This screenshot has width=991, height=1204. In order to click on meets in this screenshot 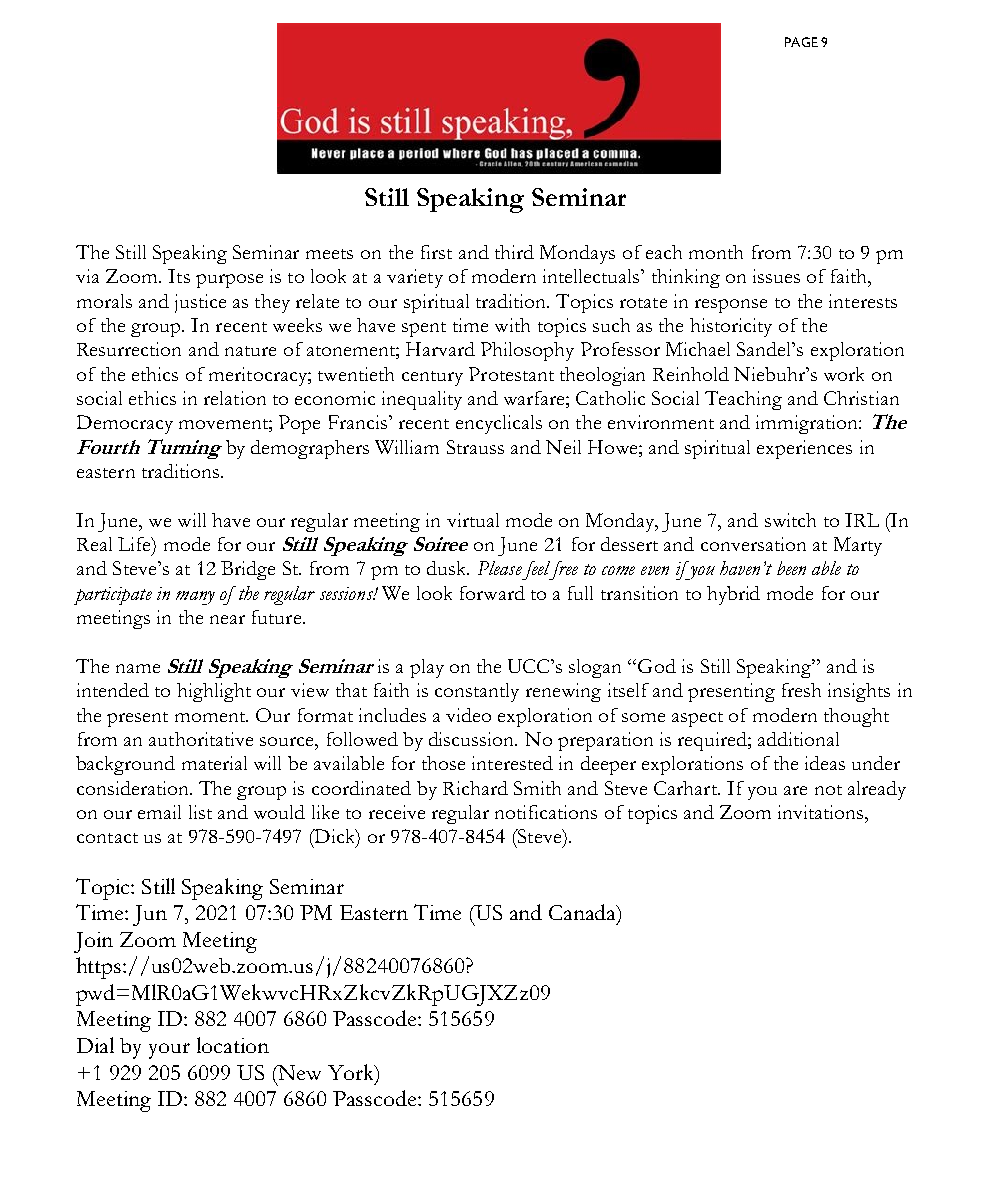, I will do `click(329, 254)`.
